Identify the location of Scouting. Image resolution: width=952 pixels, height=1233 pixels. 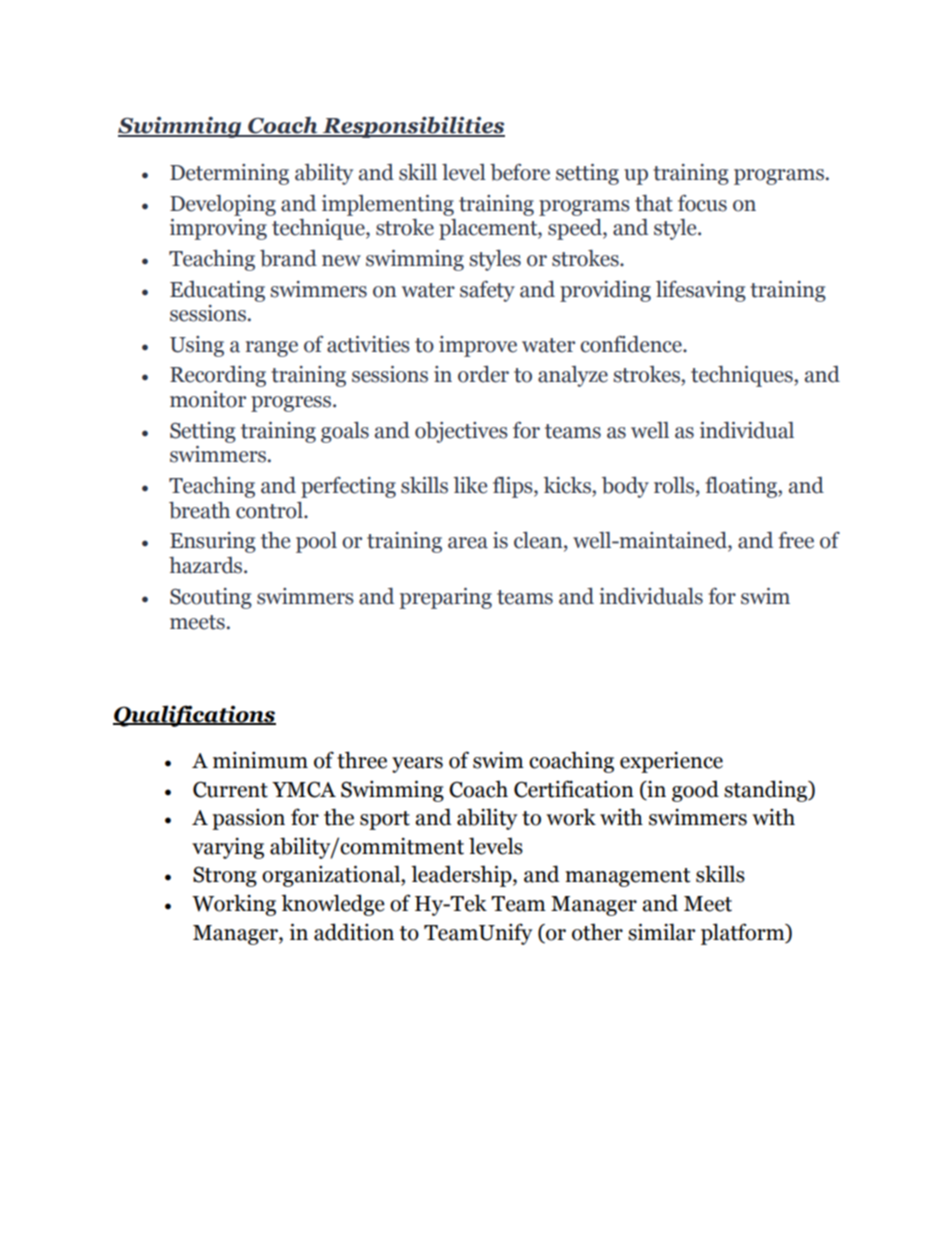
(211, 598).
